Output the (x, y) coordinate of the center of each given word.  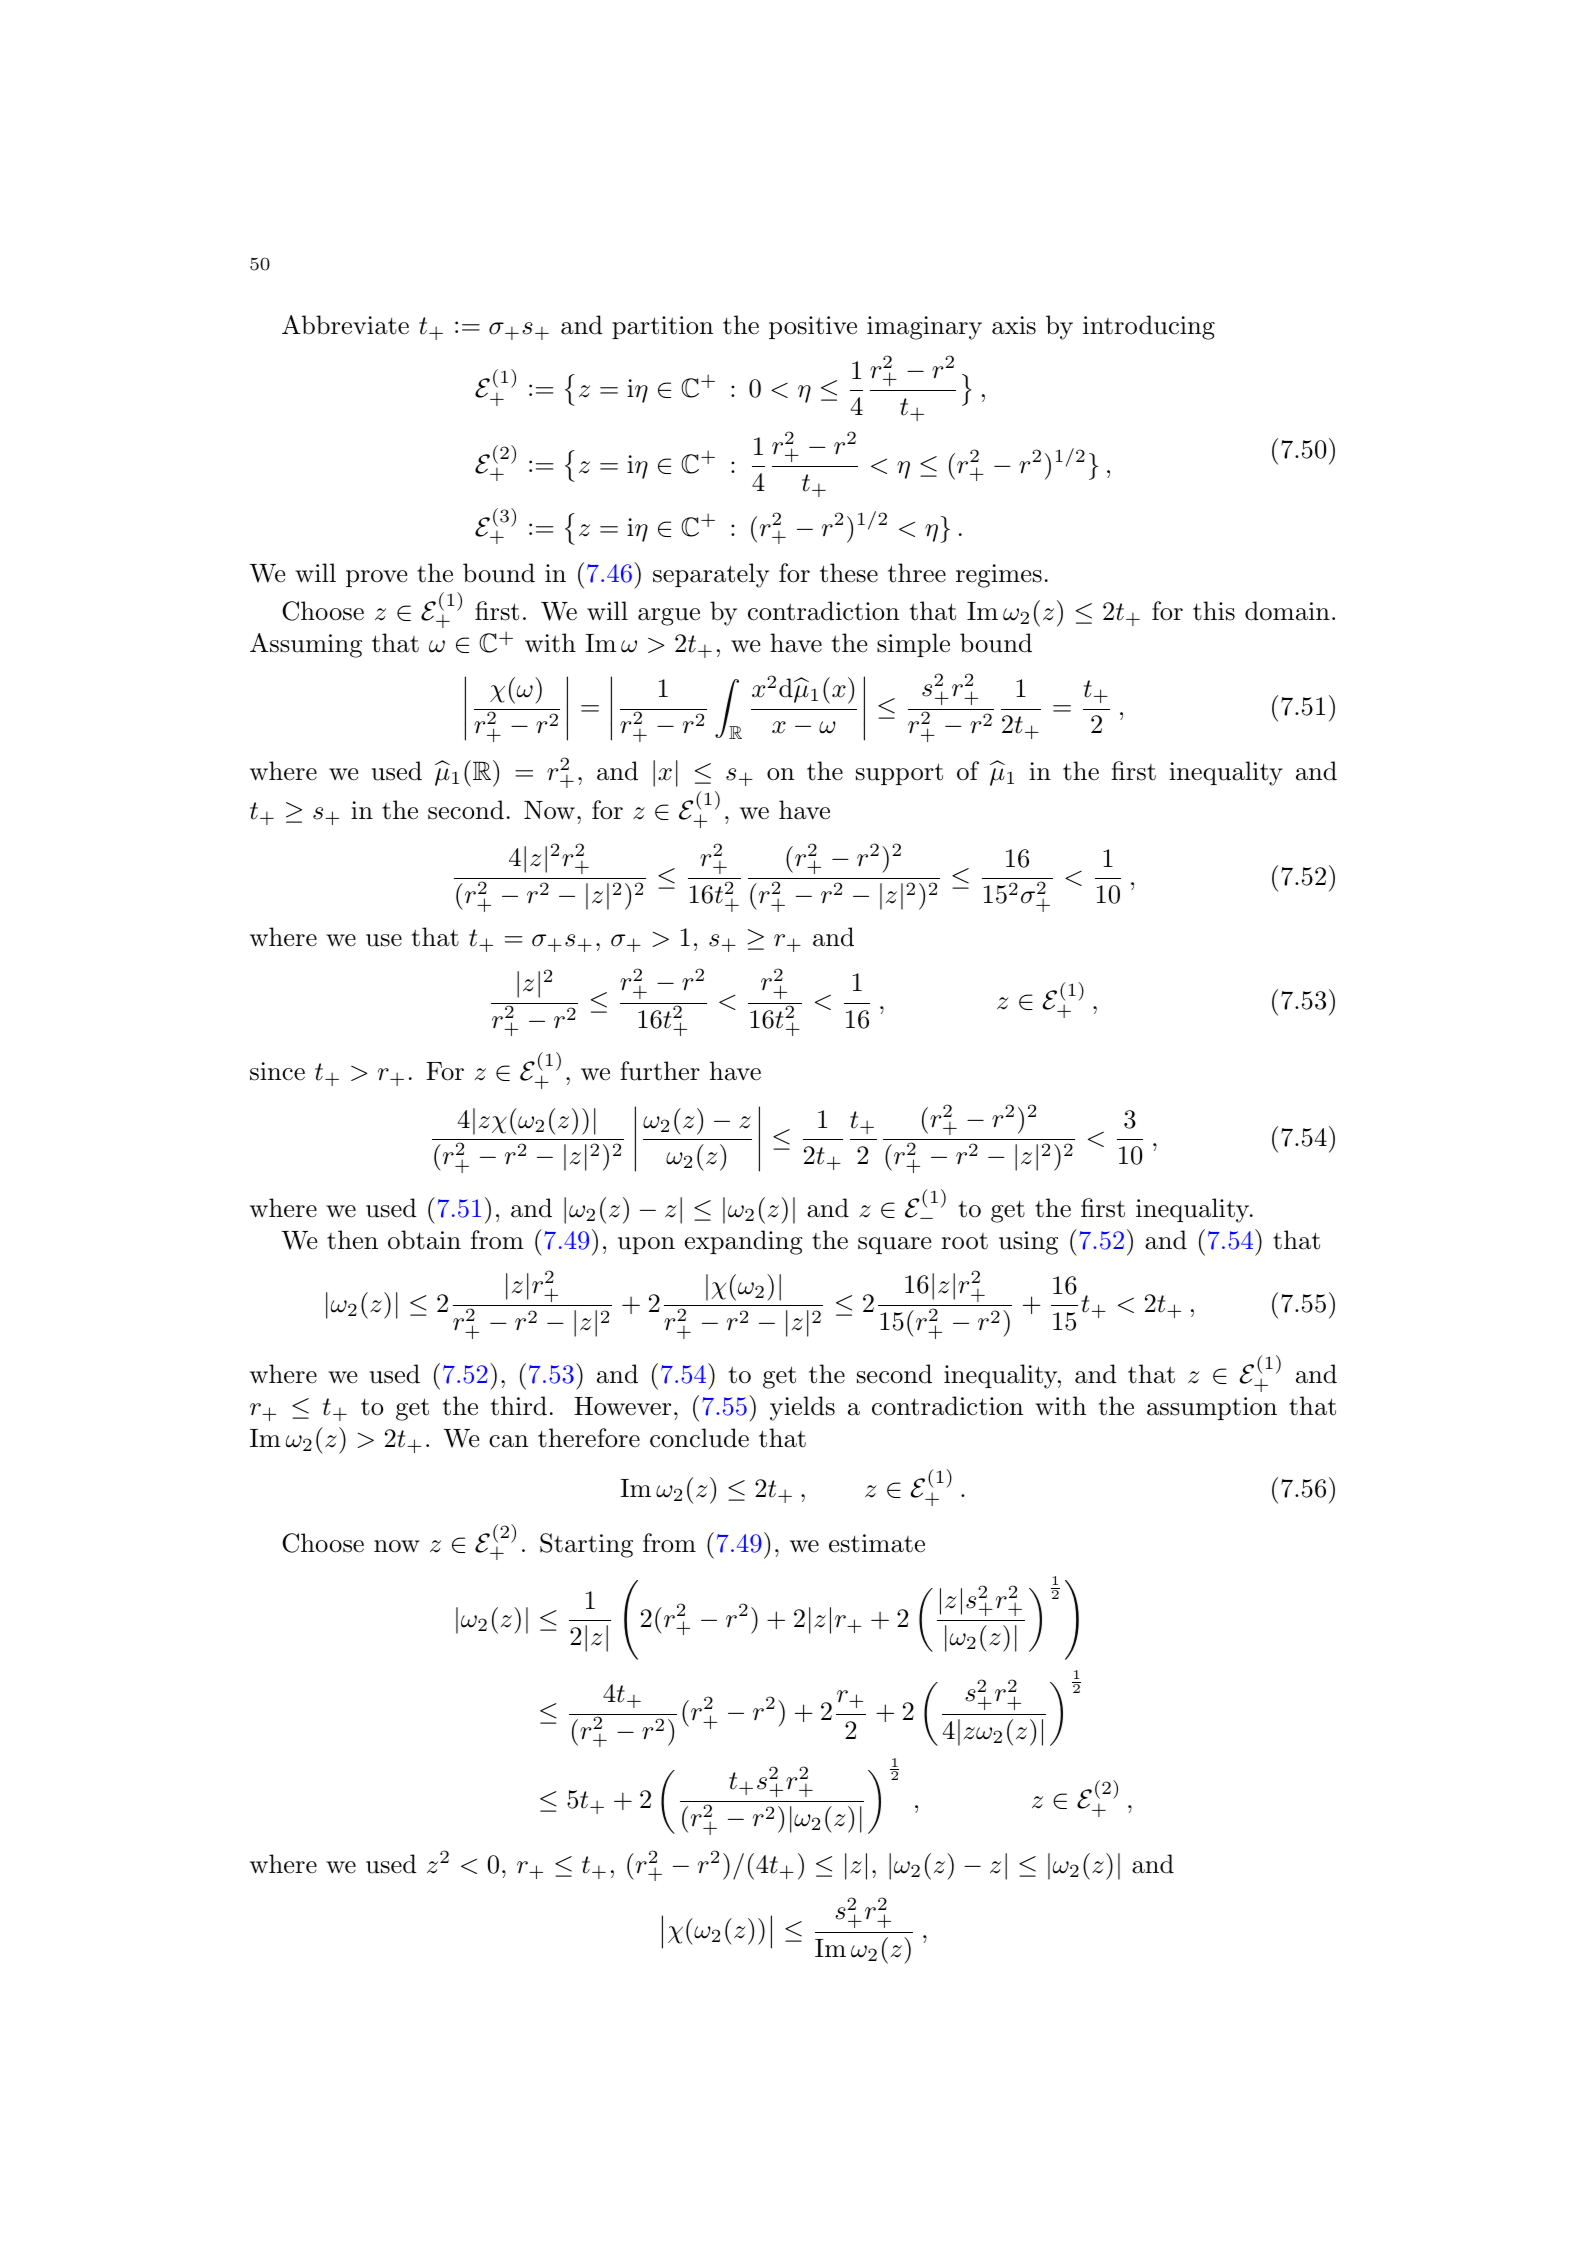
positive (813, 327)
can (508, 1441)
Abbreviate (345, 325)
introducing (1149, 327)
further (660, 1071)
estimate (877, 1543)
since (277, 1071)
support (899, 774)
